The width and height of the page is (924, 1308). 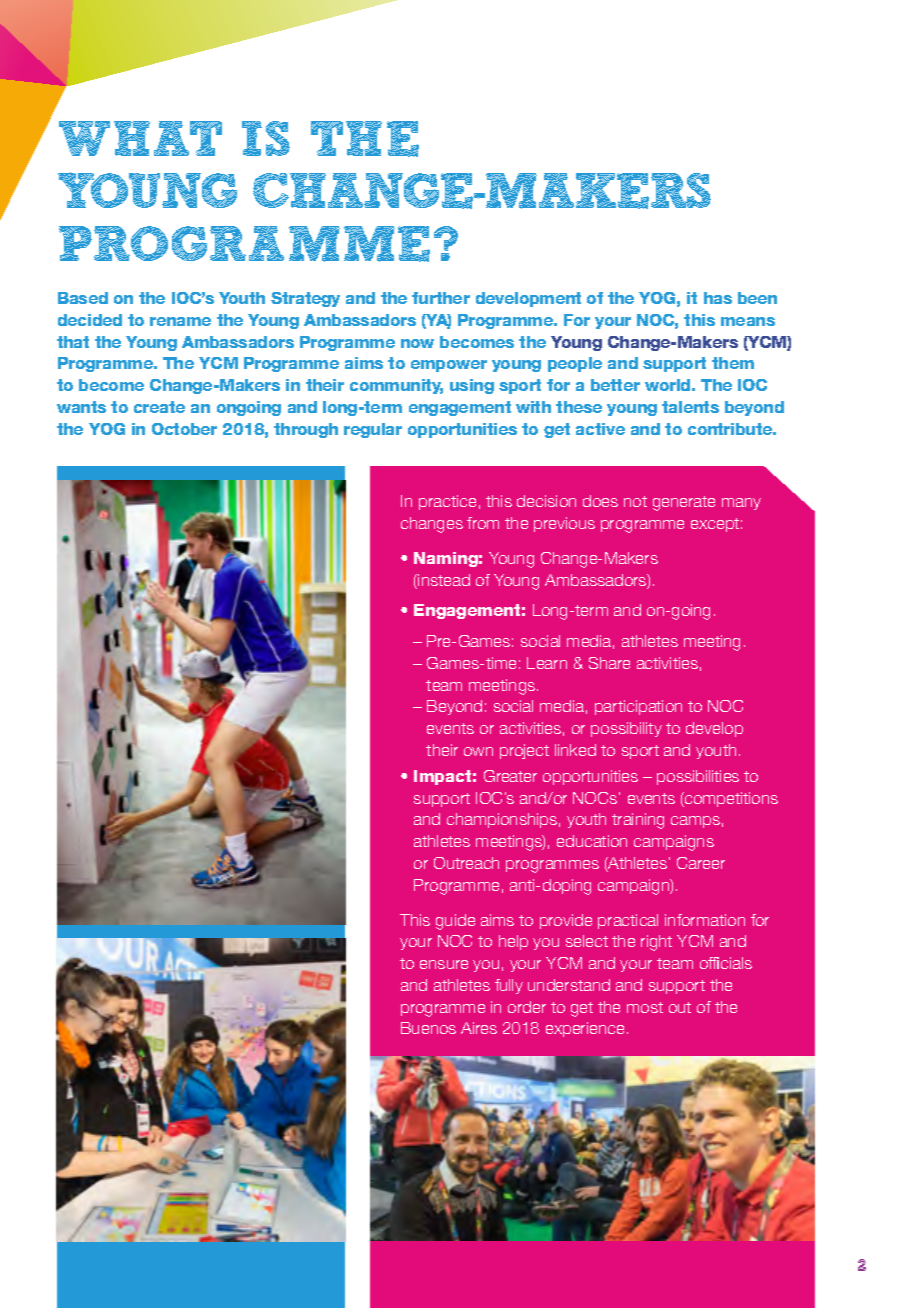 I want to click on ensure, so click(x=444, y=964).
